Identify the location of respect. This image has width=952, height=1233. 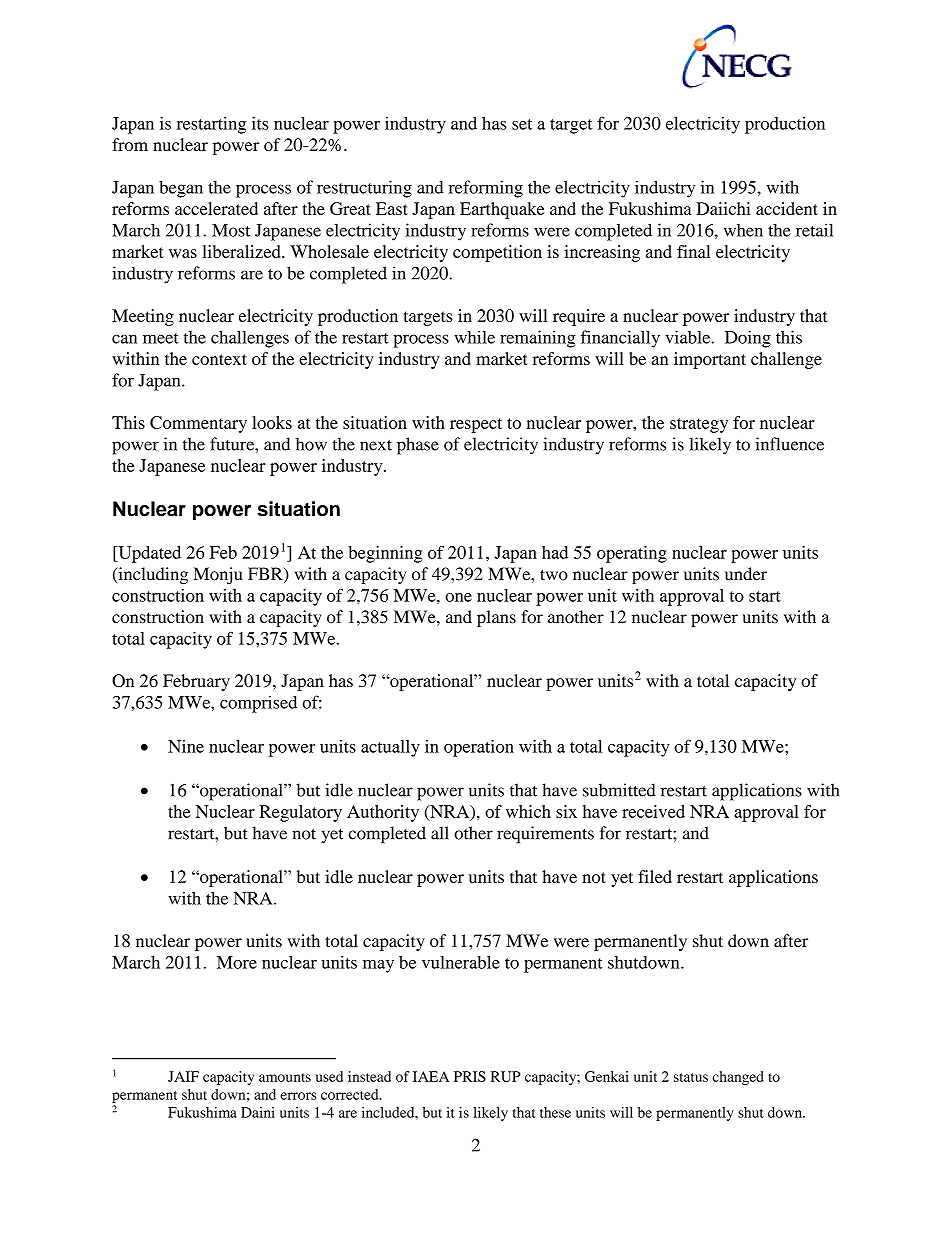
(476, 425).
